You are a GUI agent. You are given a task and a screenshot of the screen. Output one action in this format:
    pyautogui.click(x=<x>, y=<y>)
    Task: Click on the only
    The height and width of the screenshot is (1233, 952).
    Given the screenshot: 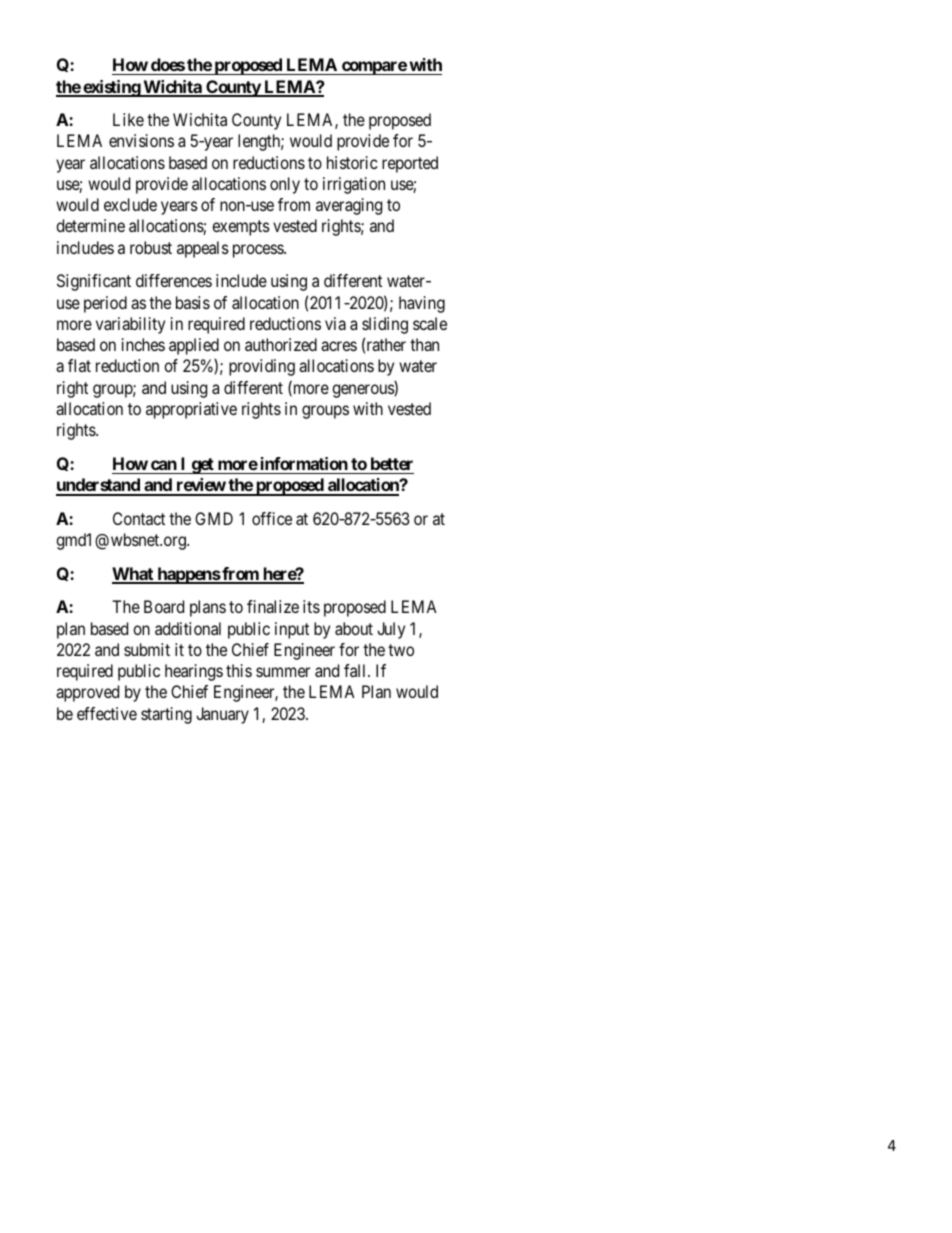 What is the action you would take?
    pyautogui.click(x=285, y=185)
